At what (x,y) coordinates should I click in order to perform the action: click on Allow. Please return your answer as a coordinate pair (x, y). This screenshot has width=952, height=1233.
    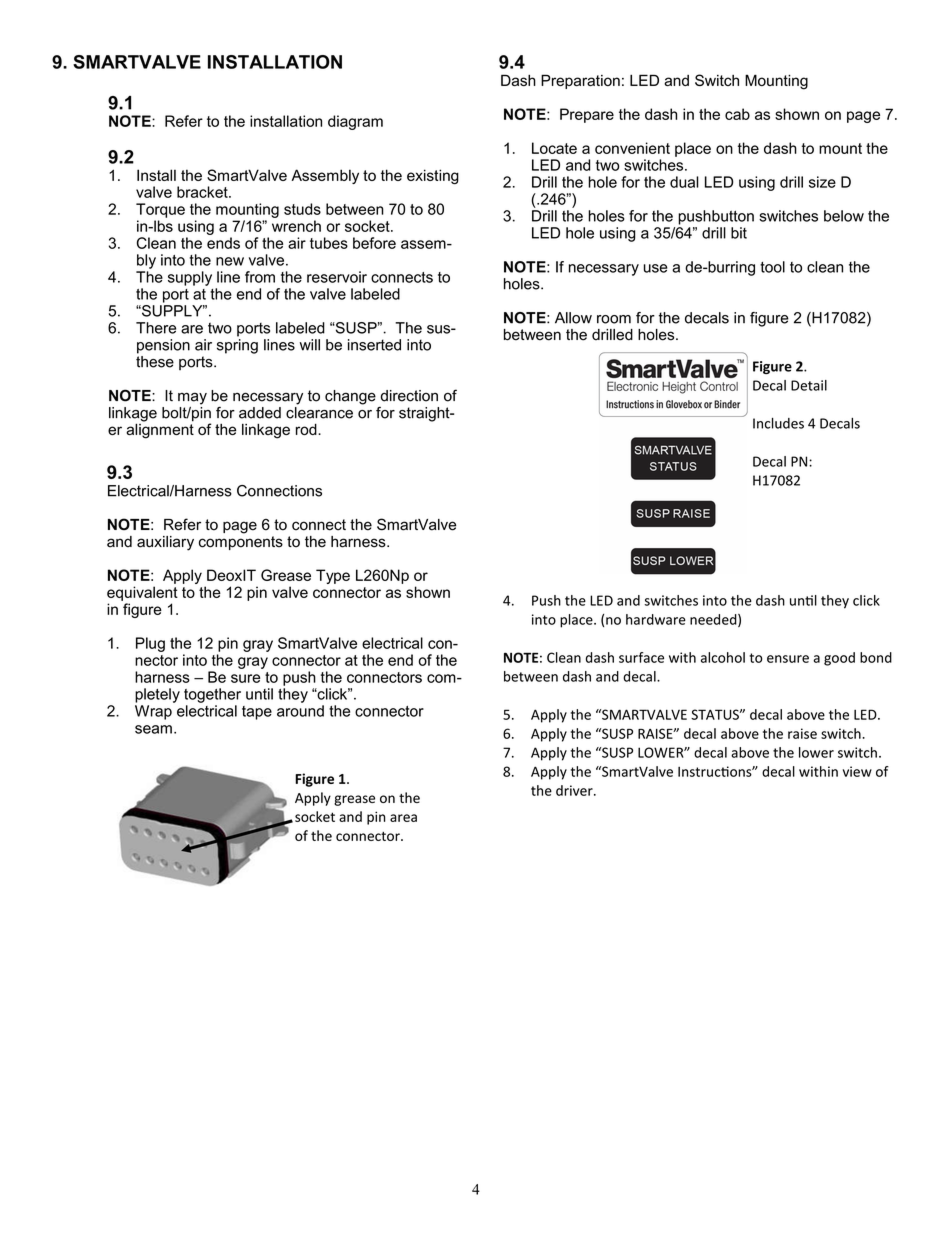
    Looking at the image, I should click on (573, 318).
